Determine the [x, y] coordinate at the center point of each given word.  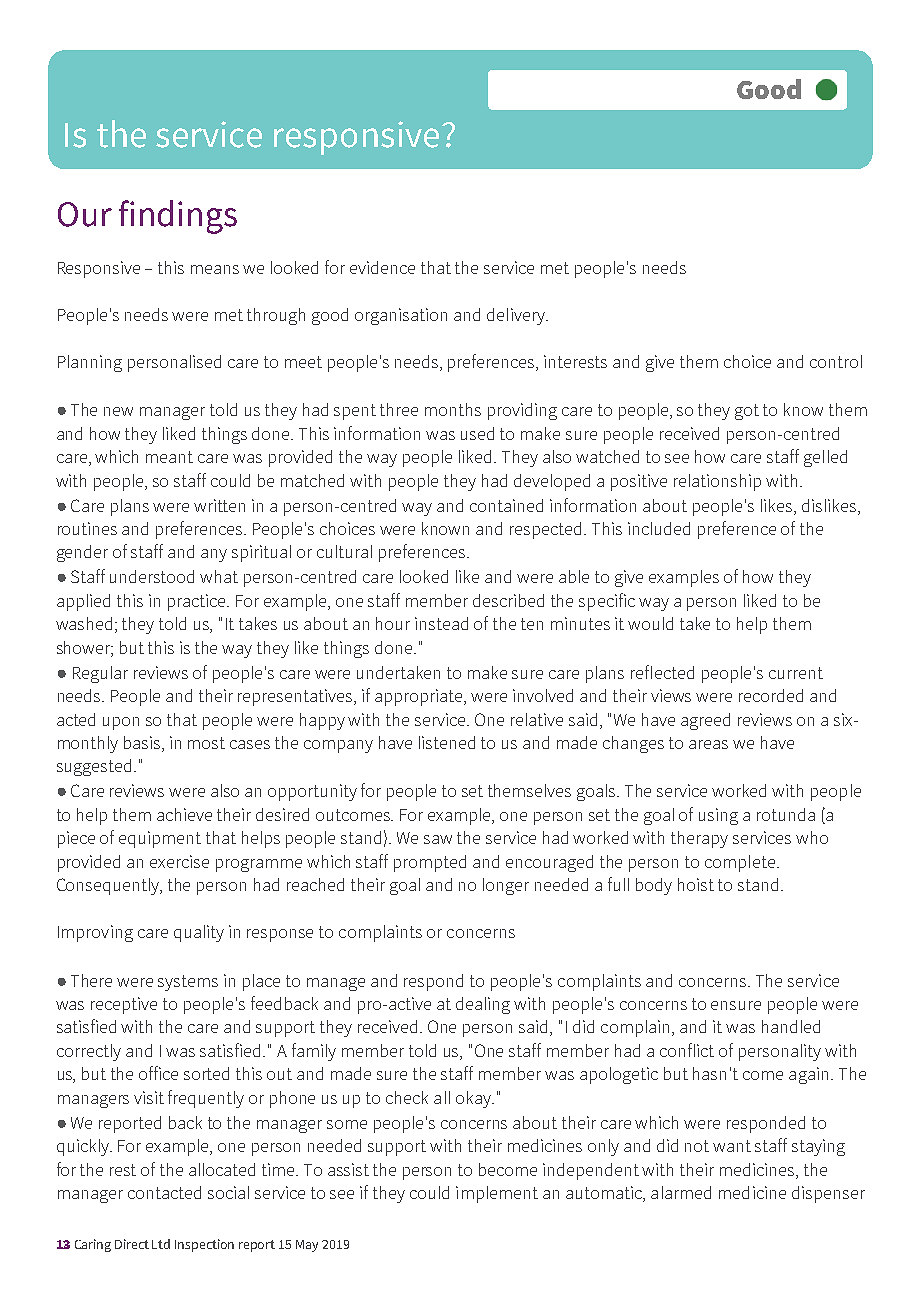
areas [708, 744]
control [836, 361]
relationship [717, 482]
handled [791, 1026]
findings [178, 217]
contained [506, 505]
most [206, 743]
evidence [382, 267]
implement [497, 1194]
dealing [483, 1005]
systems [188, 983]
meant [169, 457]
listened [447, 742]
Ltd [161, 1244]
